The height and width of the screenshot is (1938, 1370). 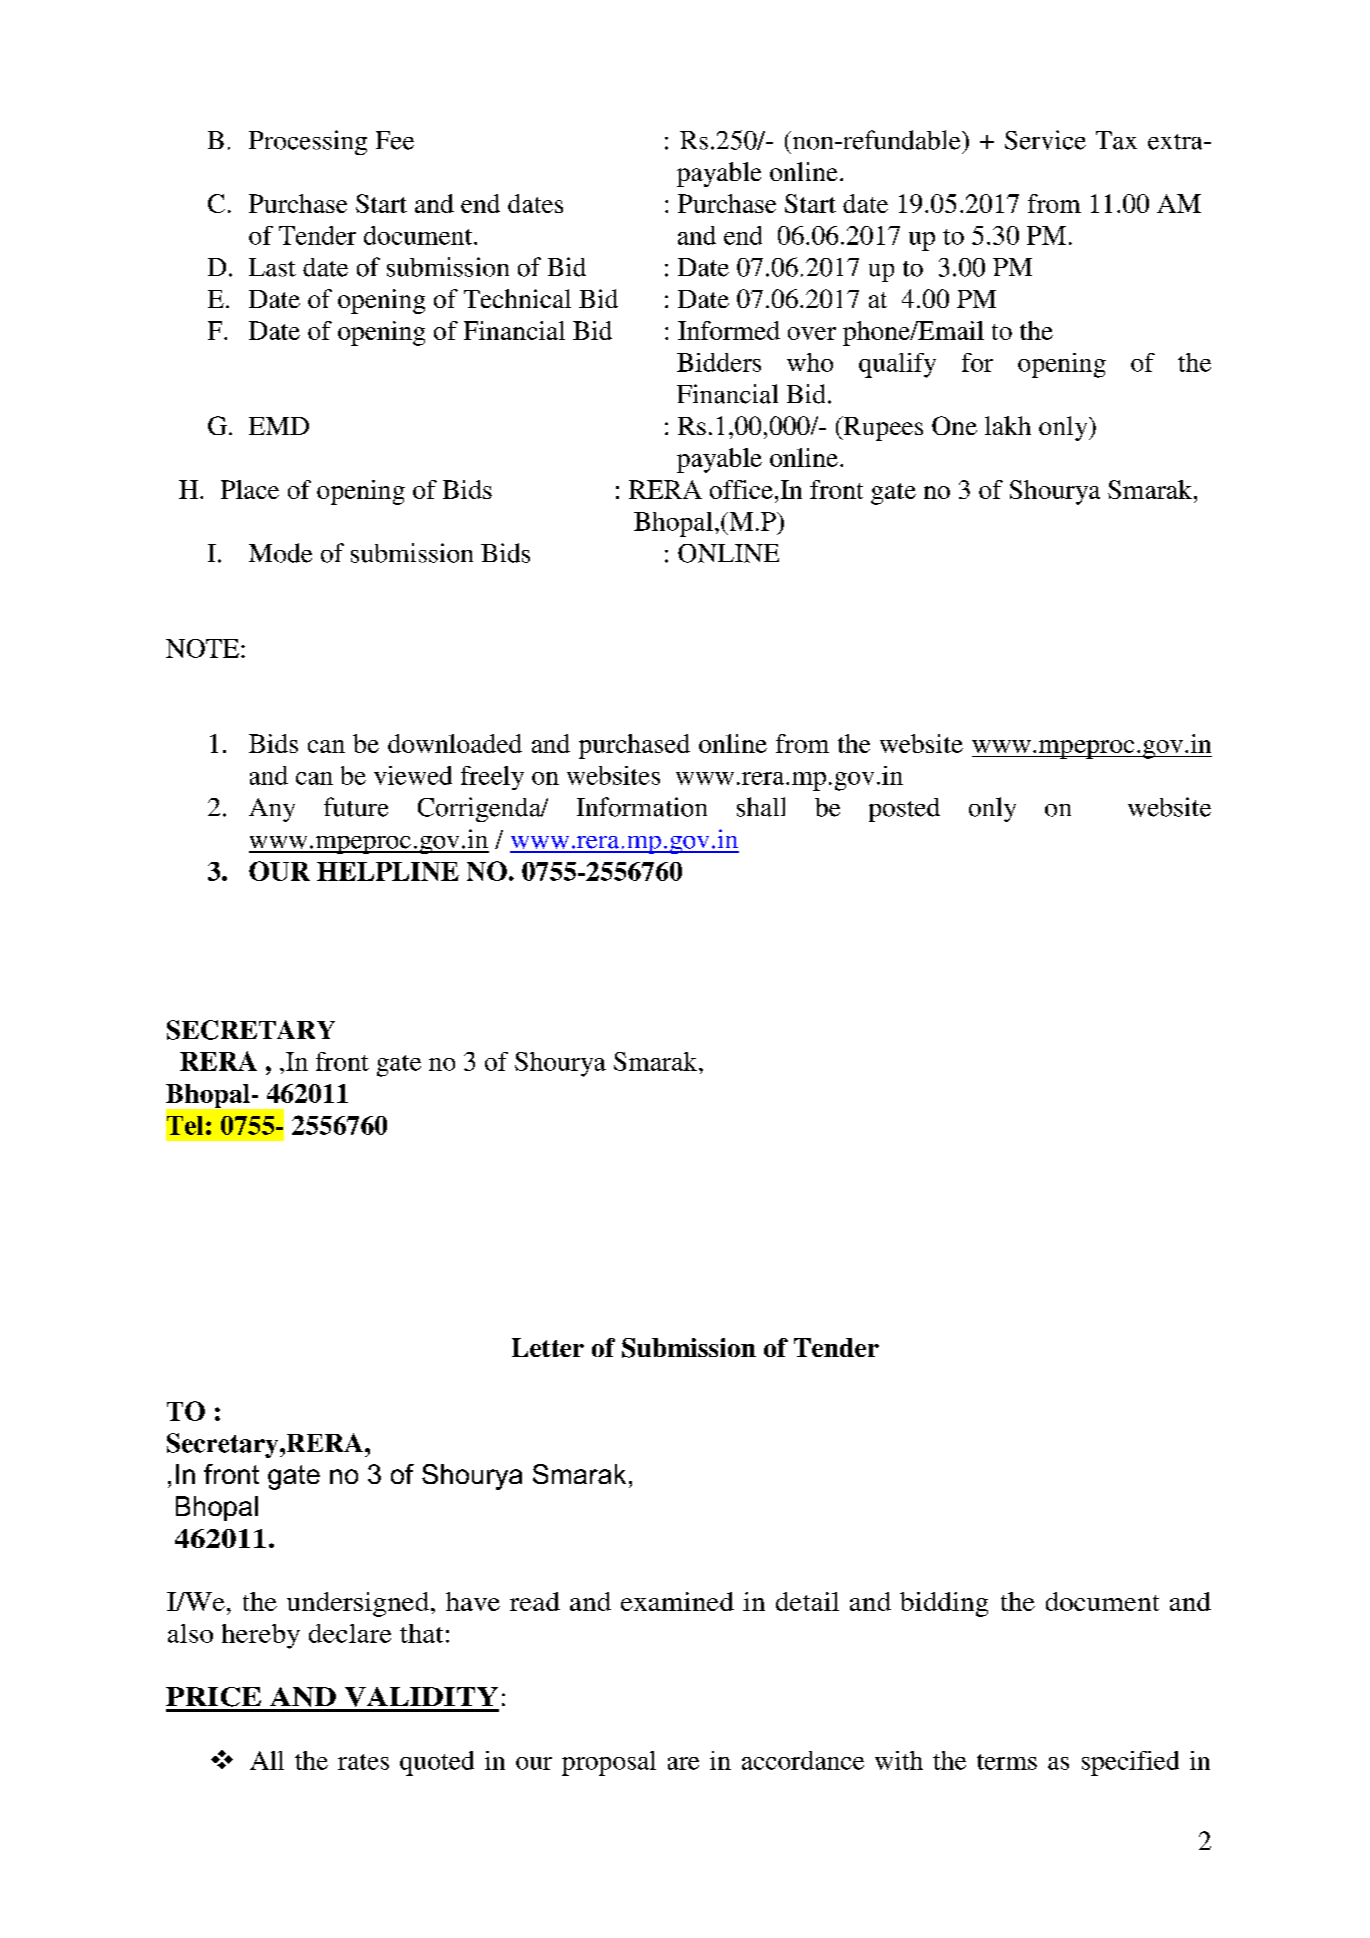 I want to click on Information, so click(x=642, y=807).
